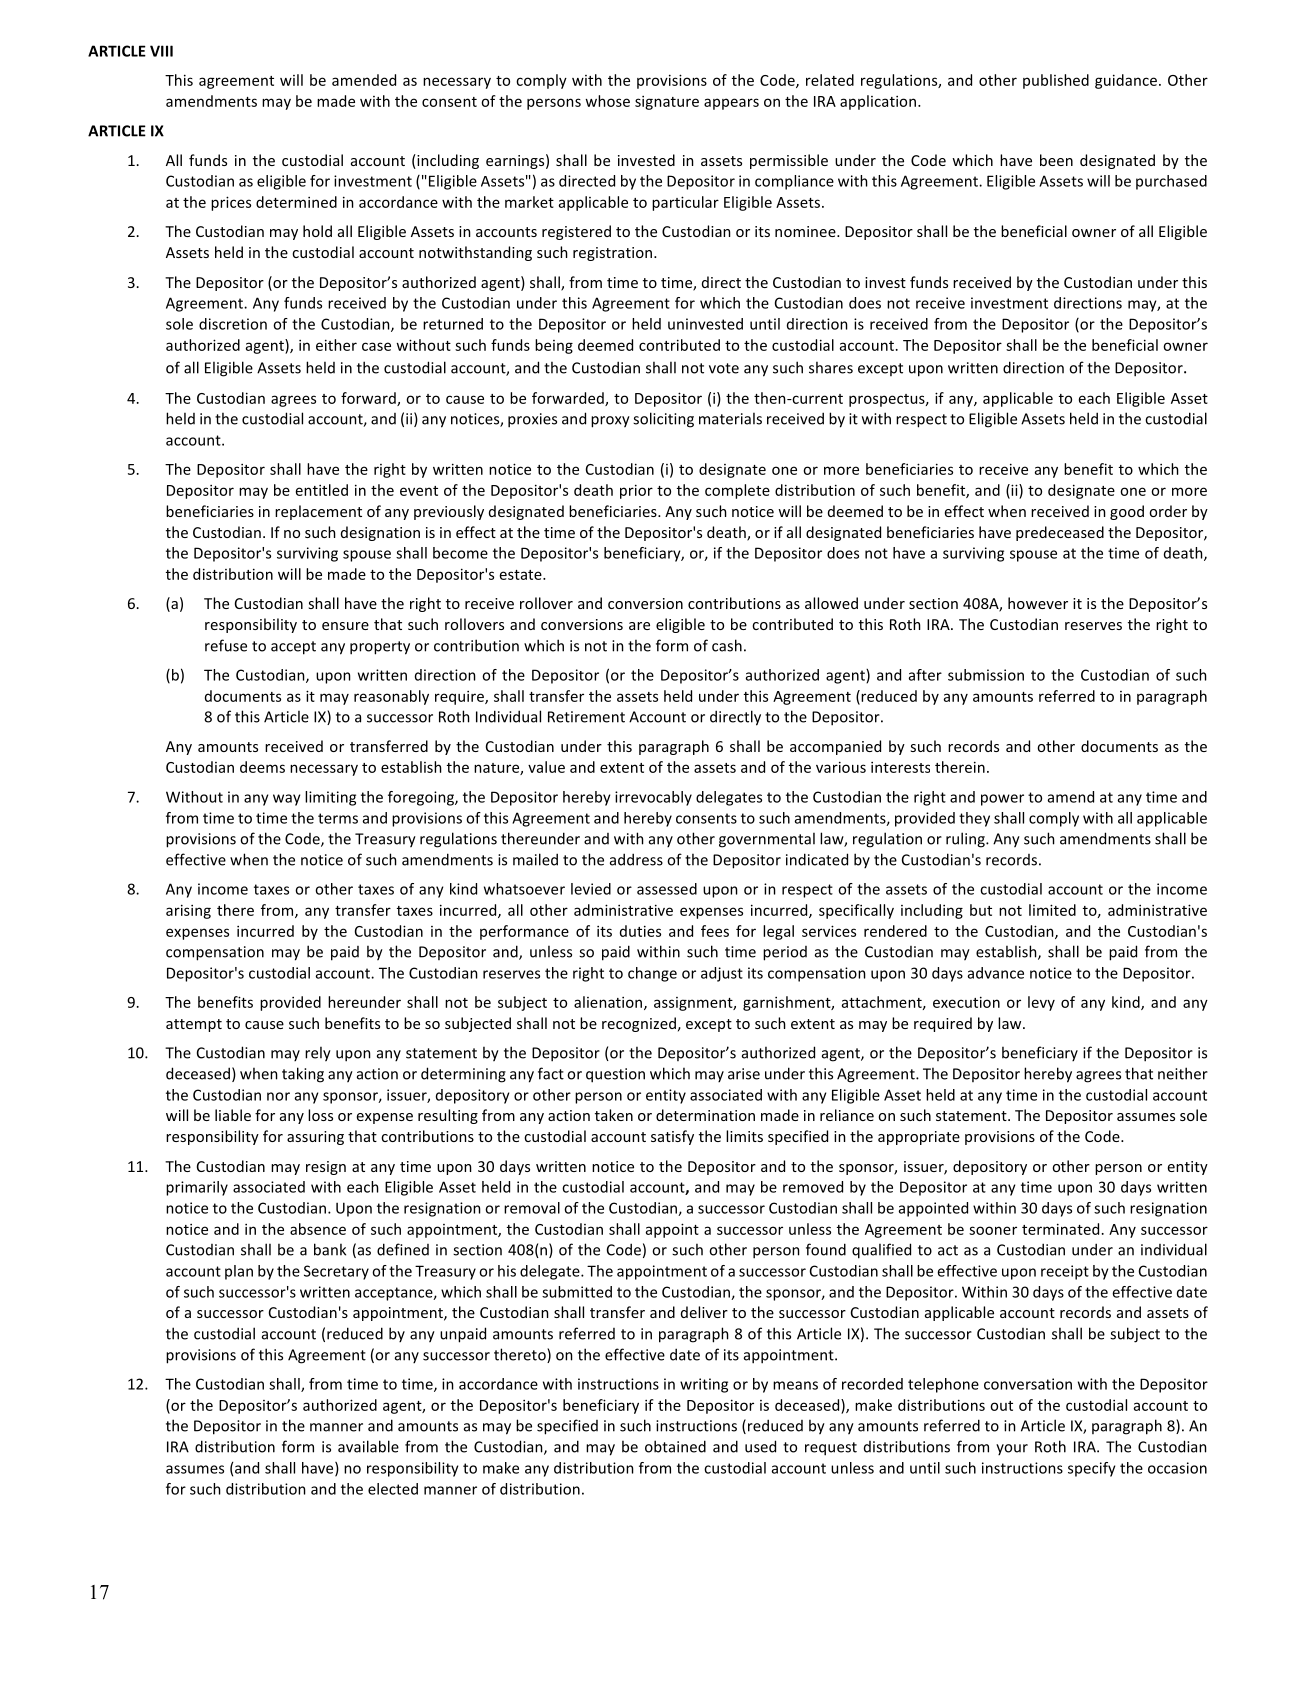 Image resolution: width=1312 pixels, height=1698 pixels. Describe the element at coordinates (675, 1446) in the screenshot. I see `obtained` at that location.
